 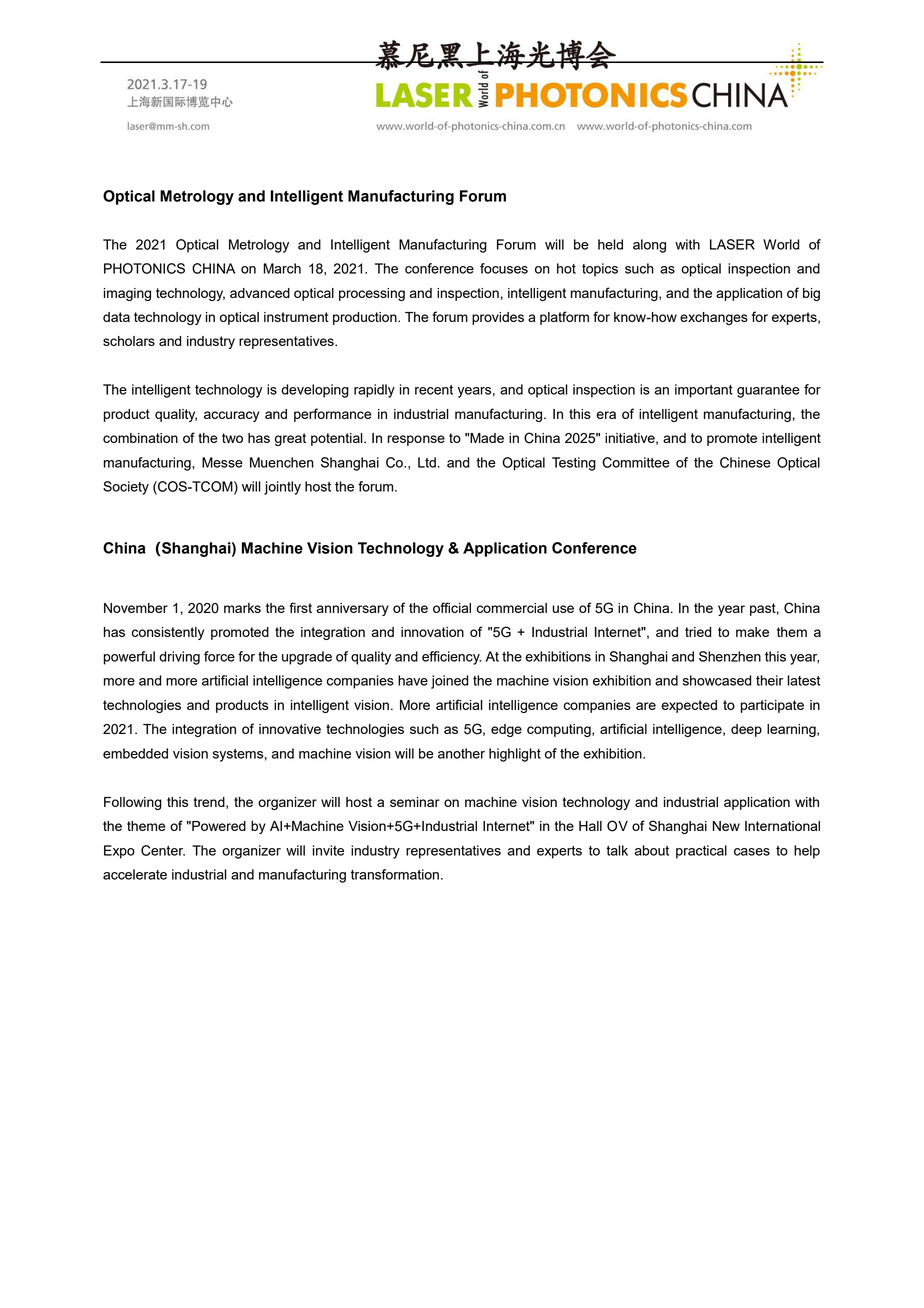 I want to click on Ltd, so click(x=427, y=462).
